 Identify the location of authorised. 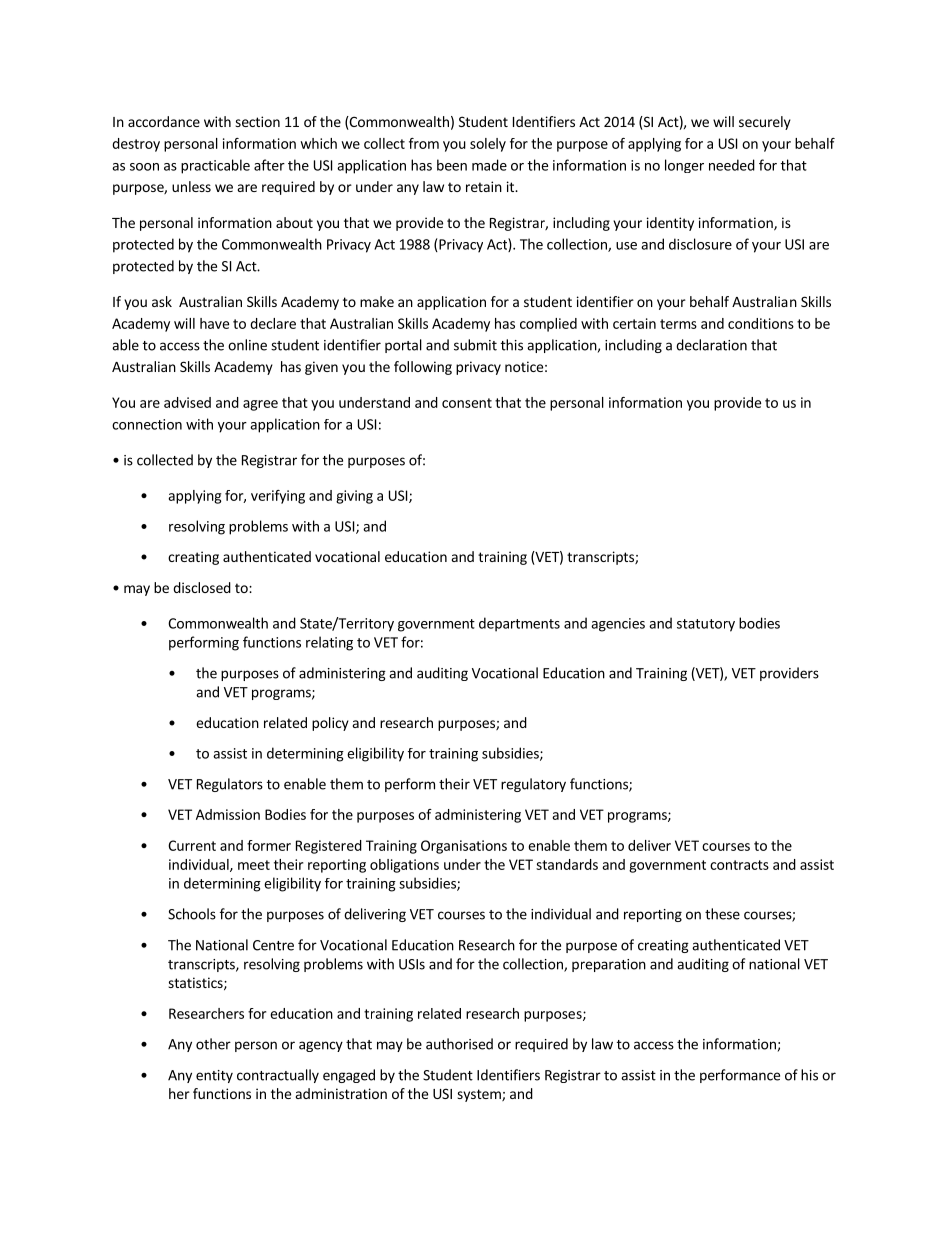
(459, 1044).
